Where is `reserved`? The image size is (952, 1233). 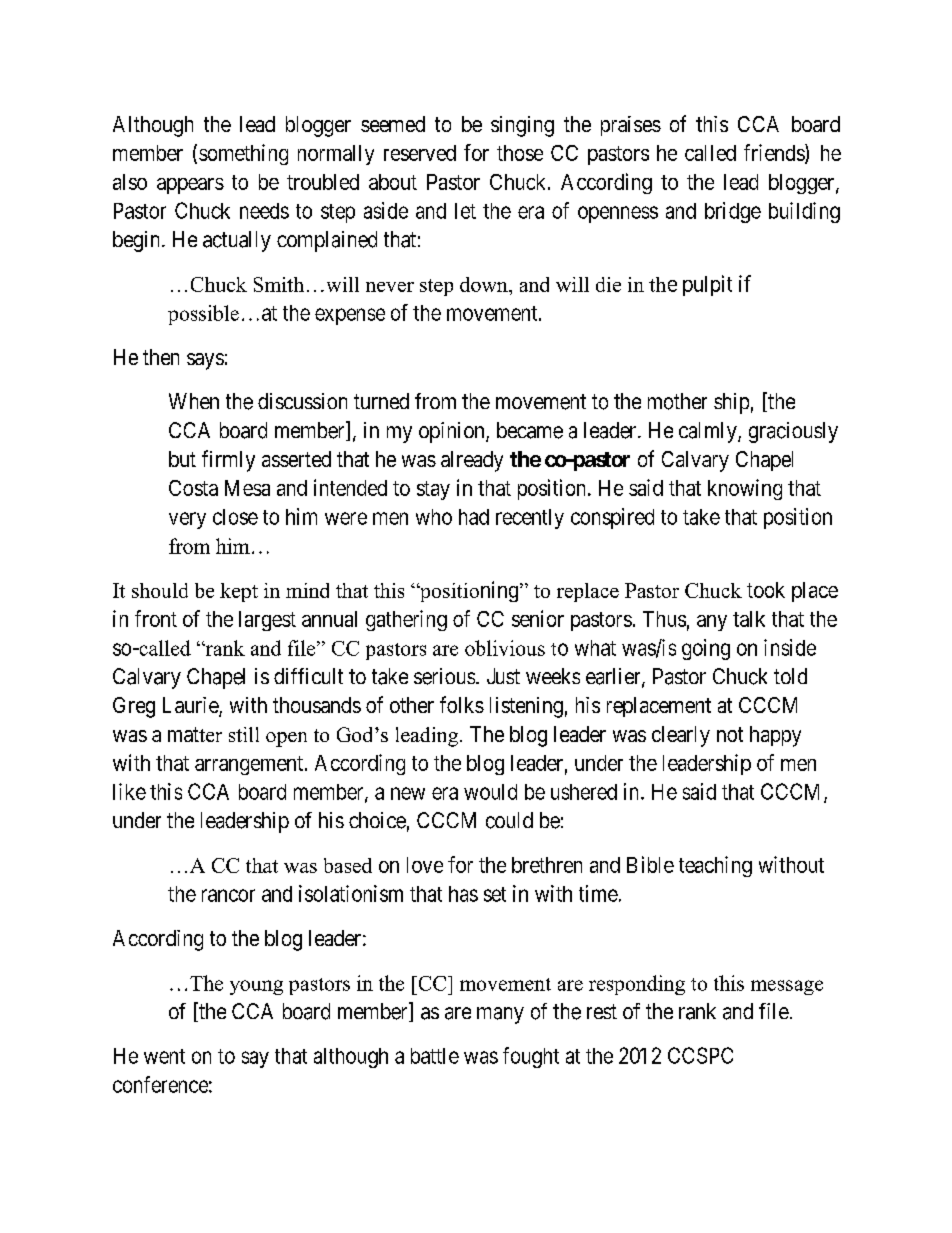 reserved is located at coordinates (420, 153).
